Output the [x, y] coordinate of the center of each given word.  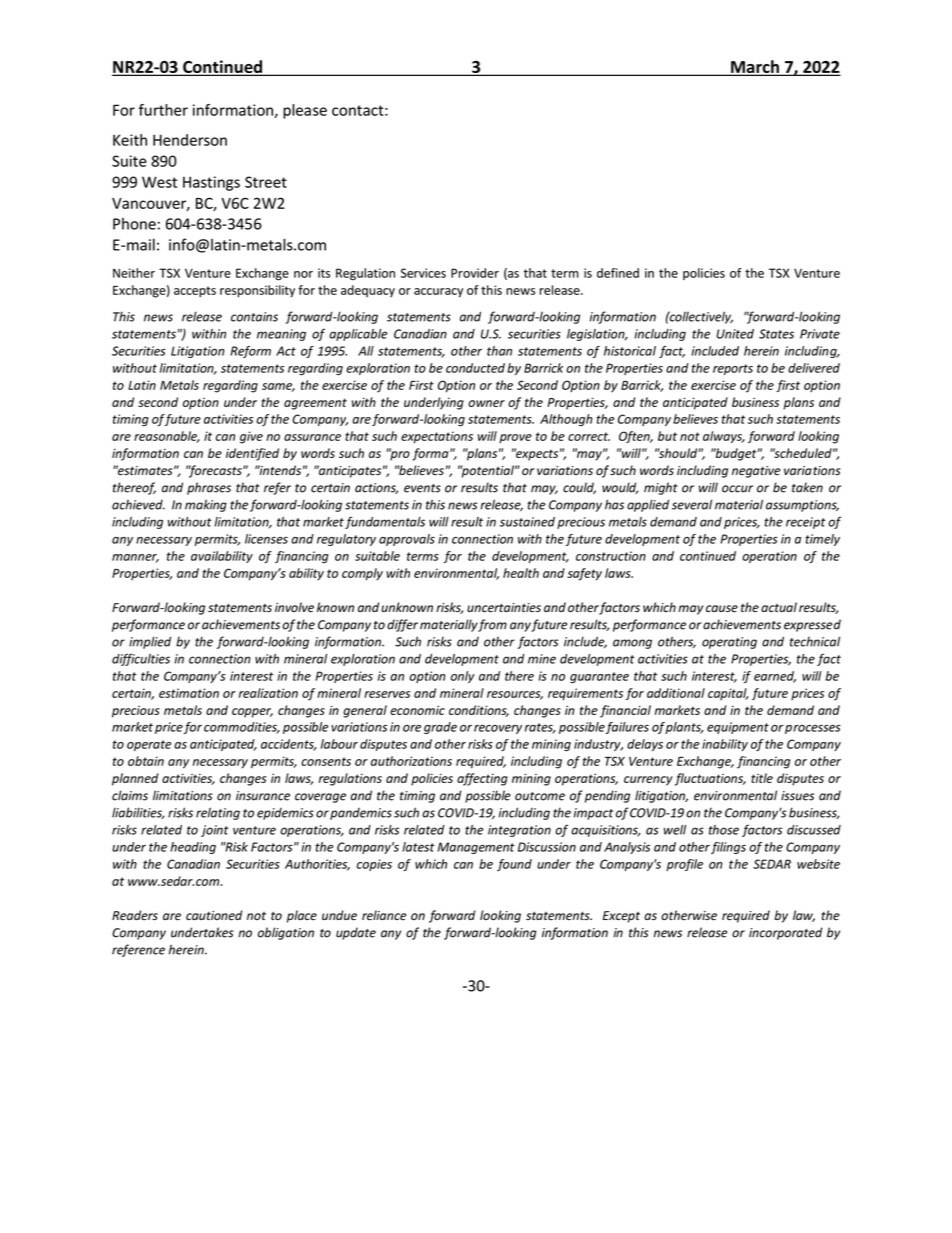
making [206, 505]
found [514, 865]
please [305, 111]
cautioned [214, 915]
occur [737, 489]
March [755, 67]
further [163, 110]
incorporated [786, 933]
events [422, 488]
